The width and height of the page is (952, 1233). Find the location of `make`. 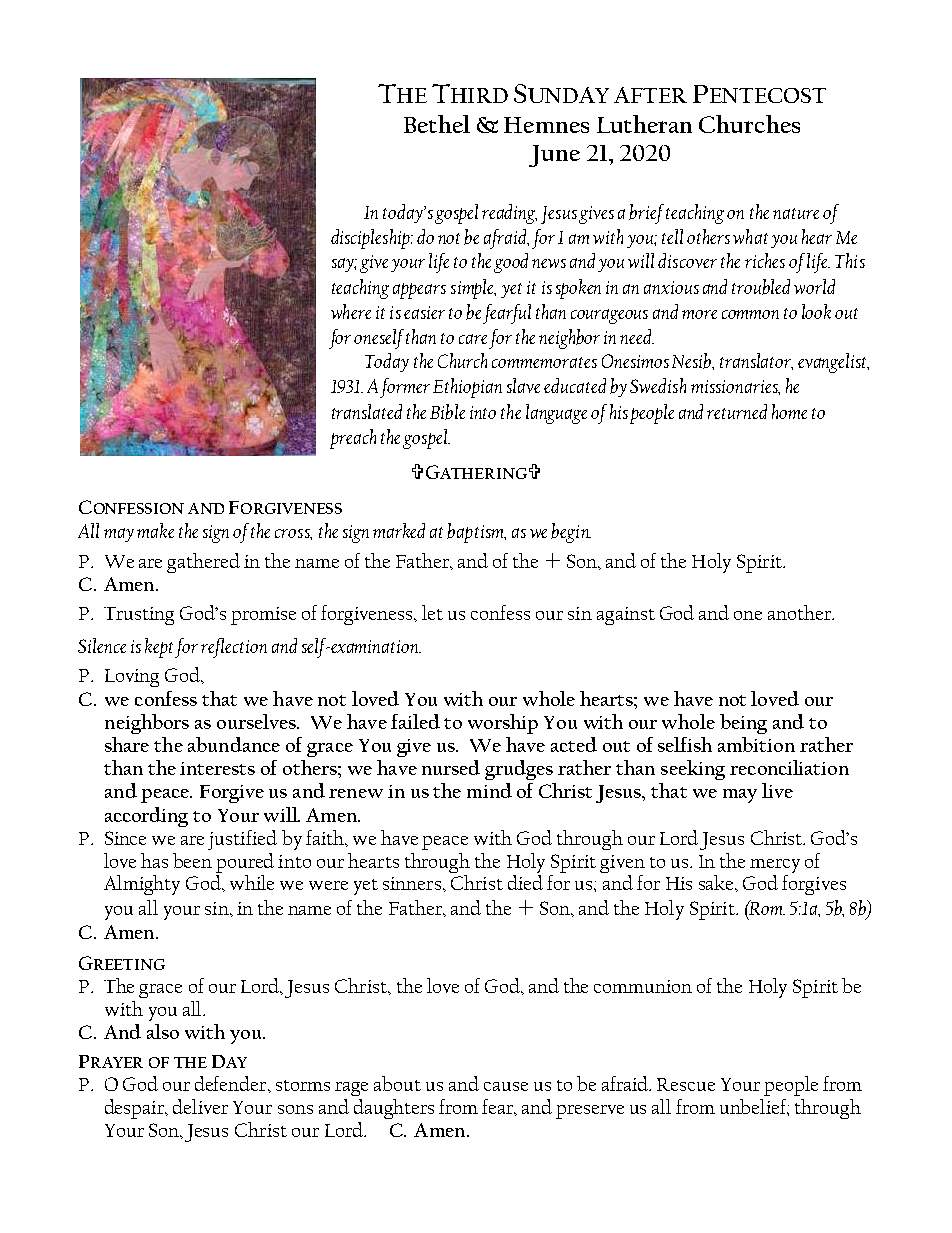

make is located at coordinates (155, 530).
